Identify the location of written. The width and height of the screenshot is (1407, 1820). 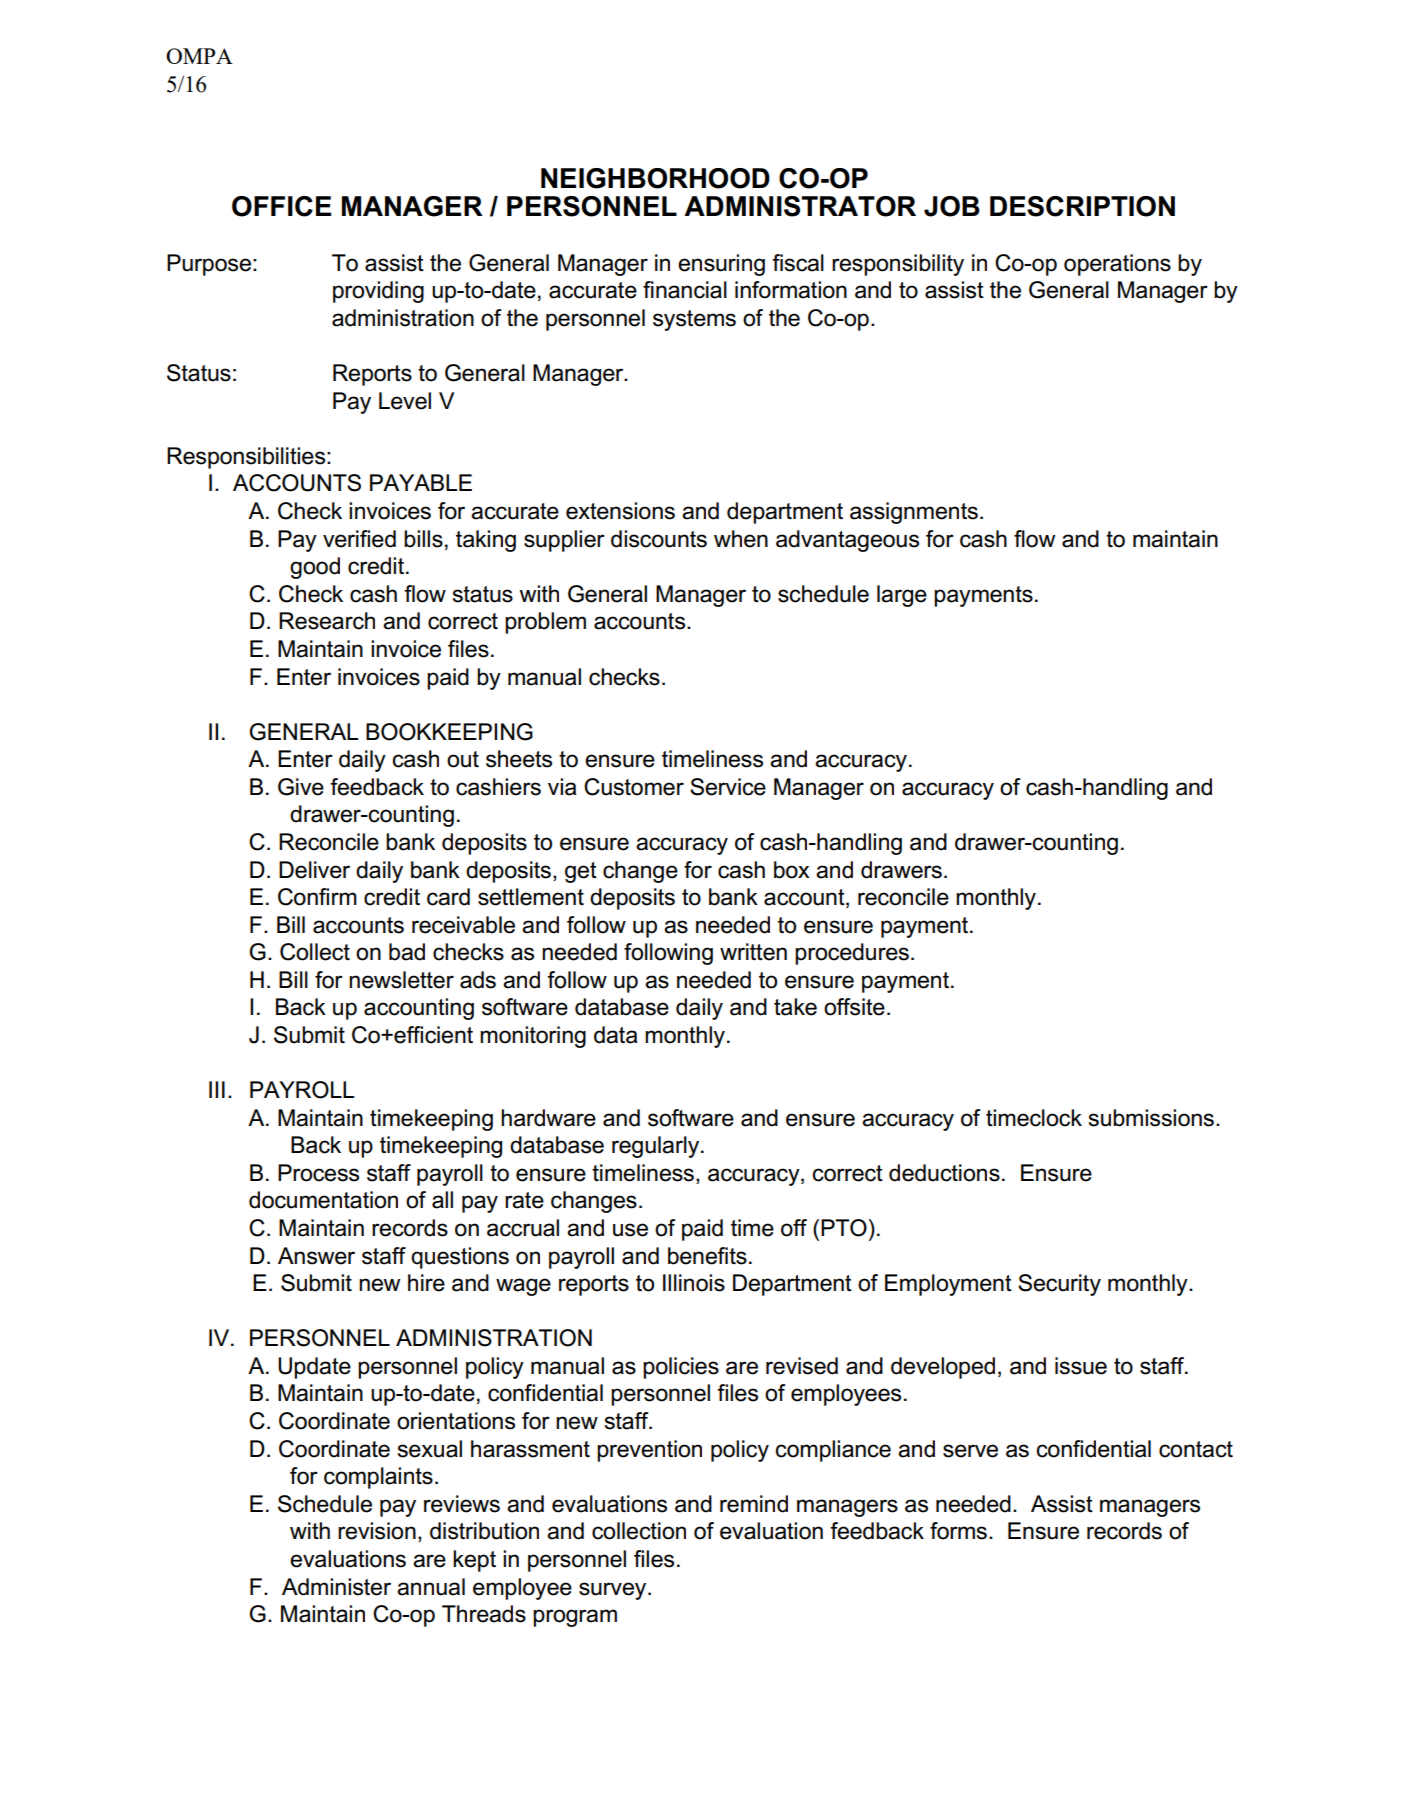
(753, 952).
